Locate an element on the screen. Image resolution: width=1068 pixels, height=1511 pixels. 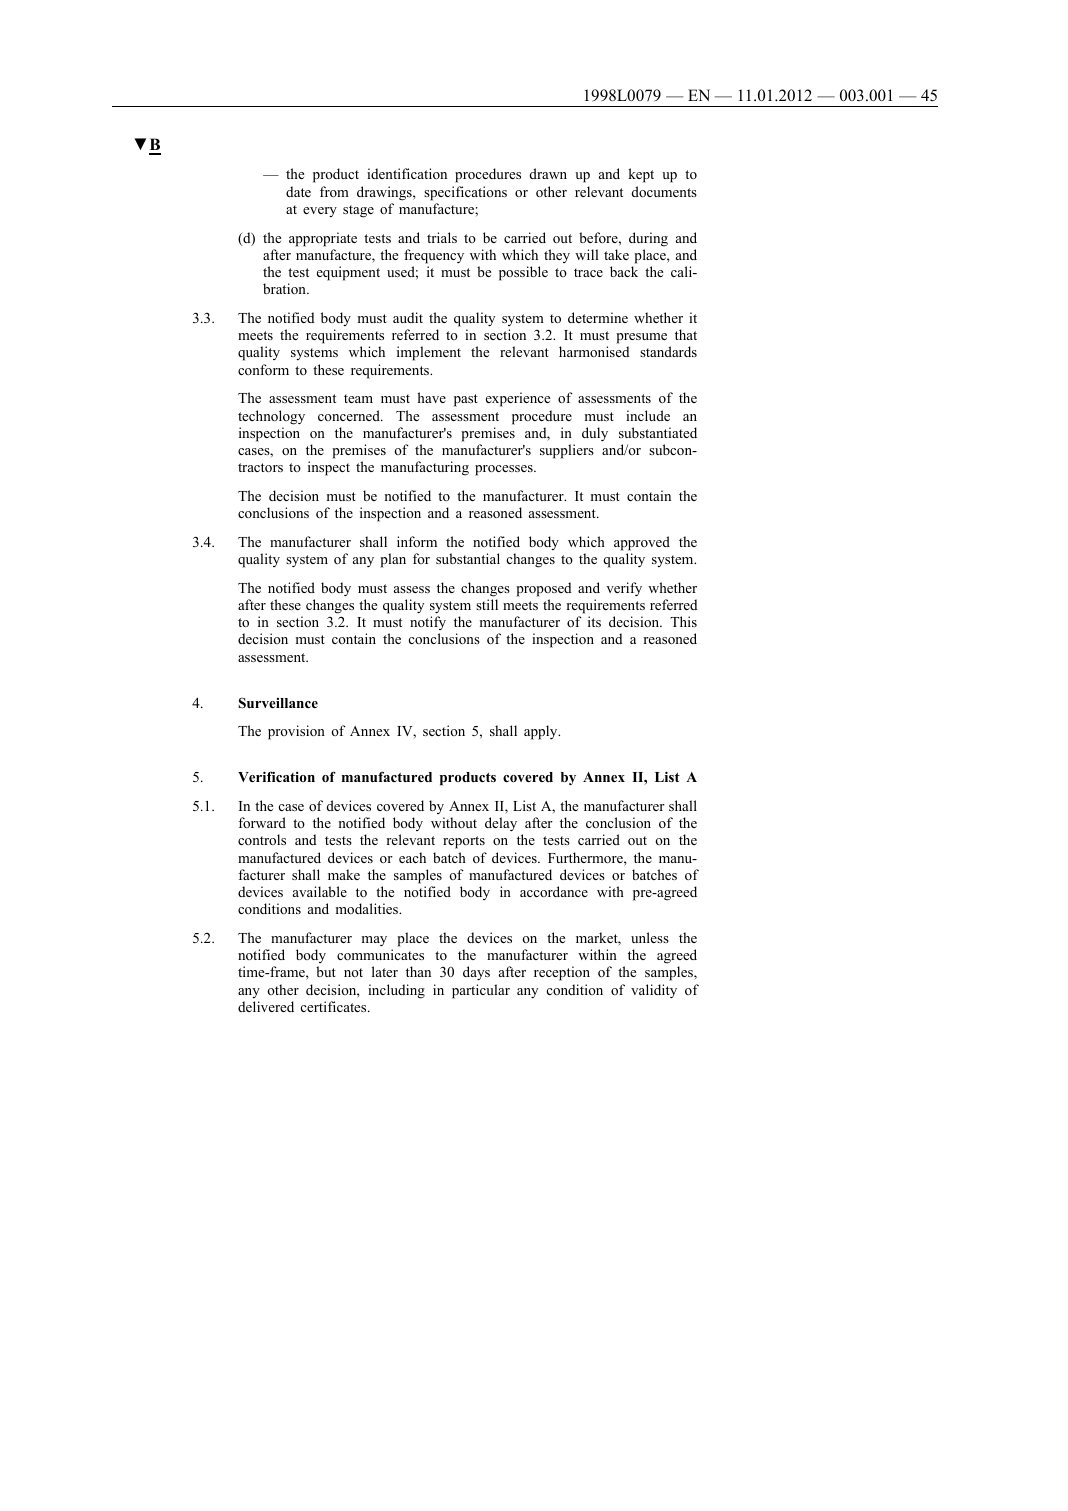
but is located at coordinates (326, 971).
